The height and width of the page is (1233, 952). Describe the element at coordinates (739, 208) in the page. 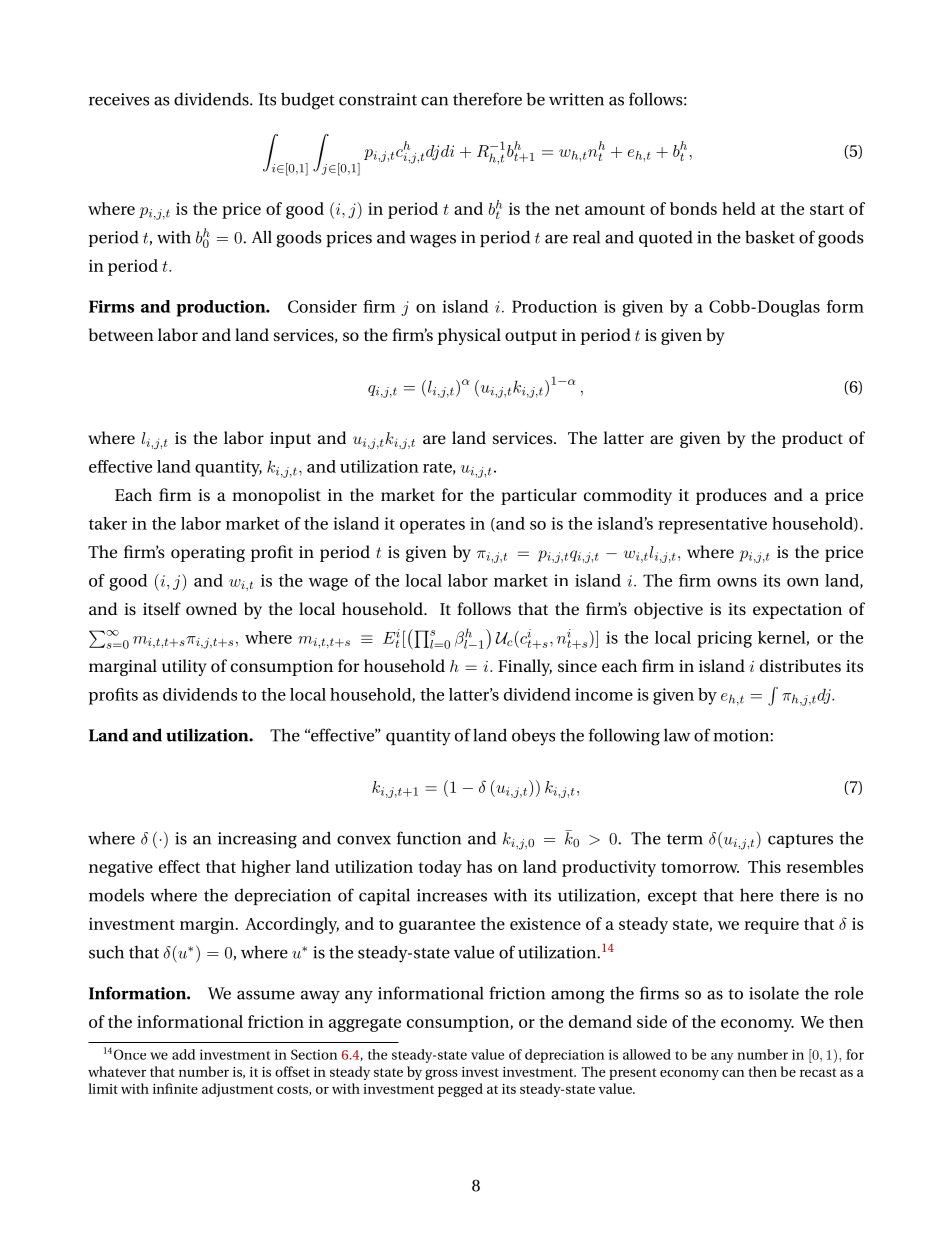

I see `held` at that location.
